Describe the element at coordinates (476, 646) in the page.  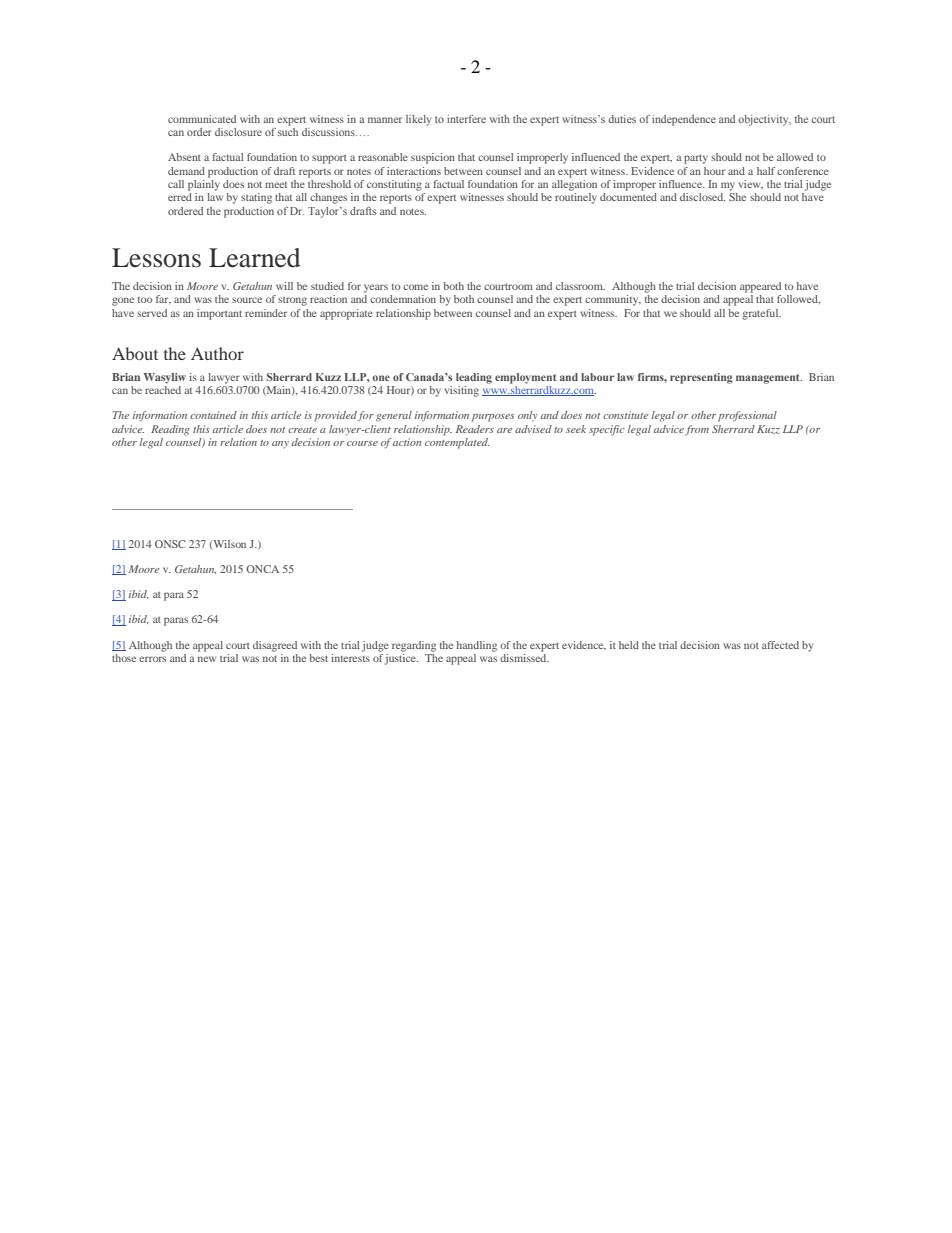
I see `handling` at that location.
